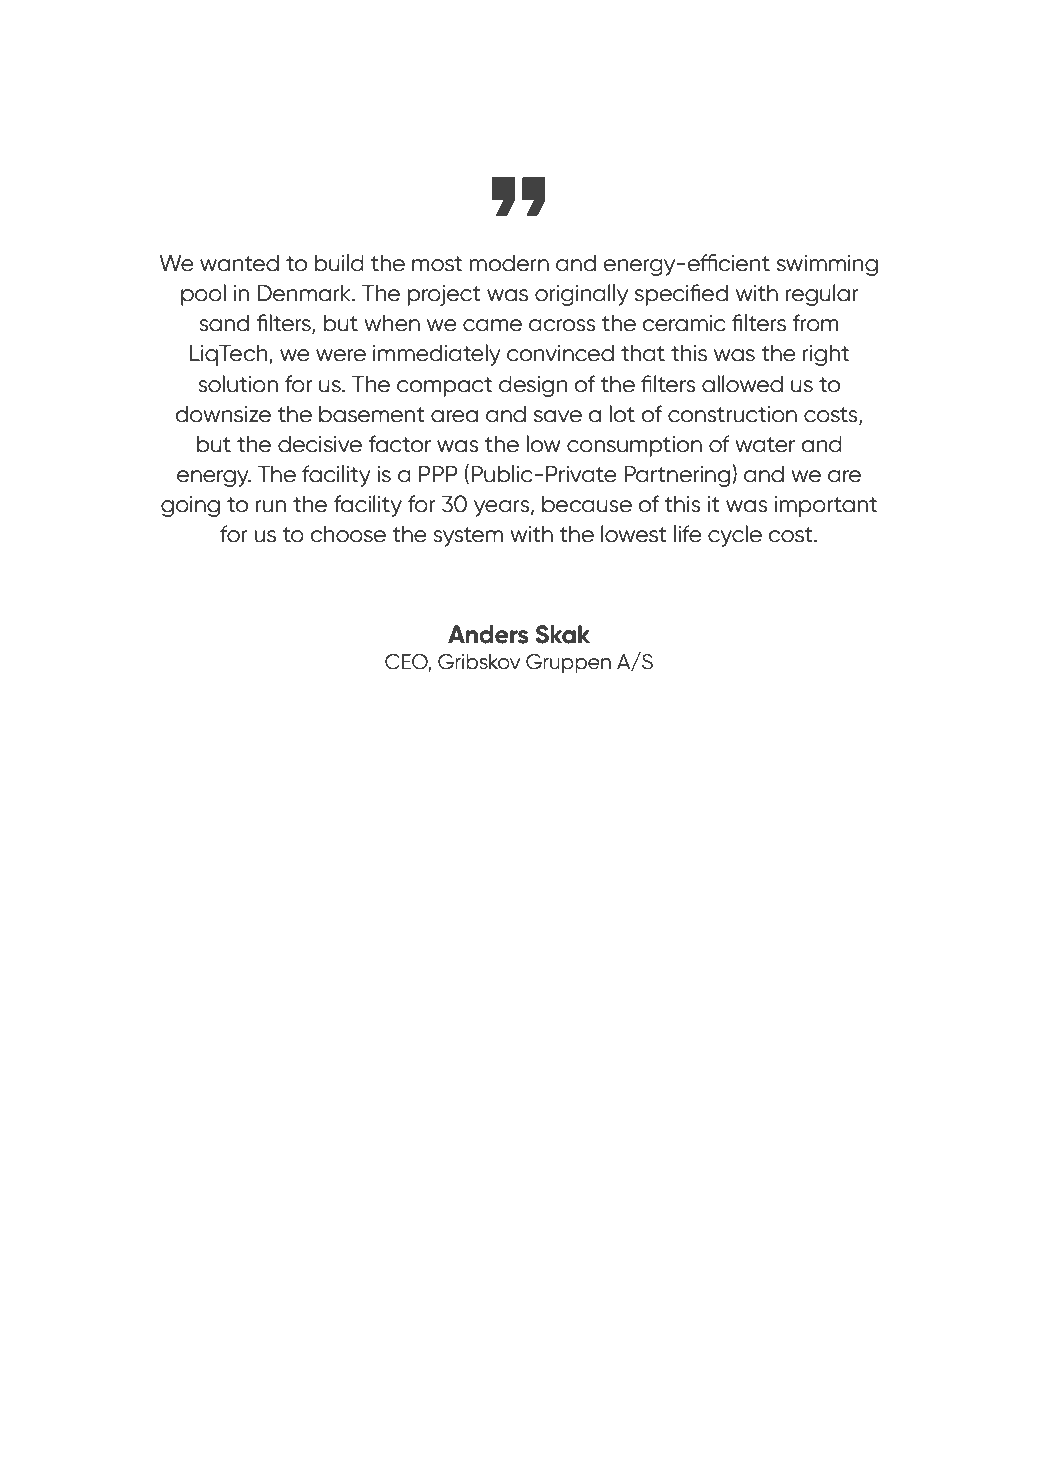  Describe the element at coordinates (488, 634) in the page. I see `Anders` at that location.
